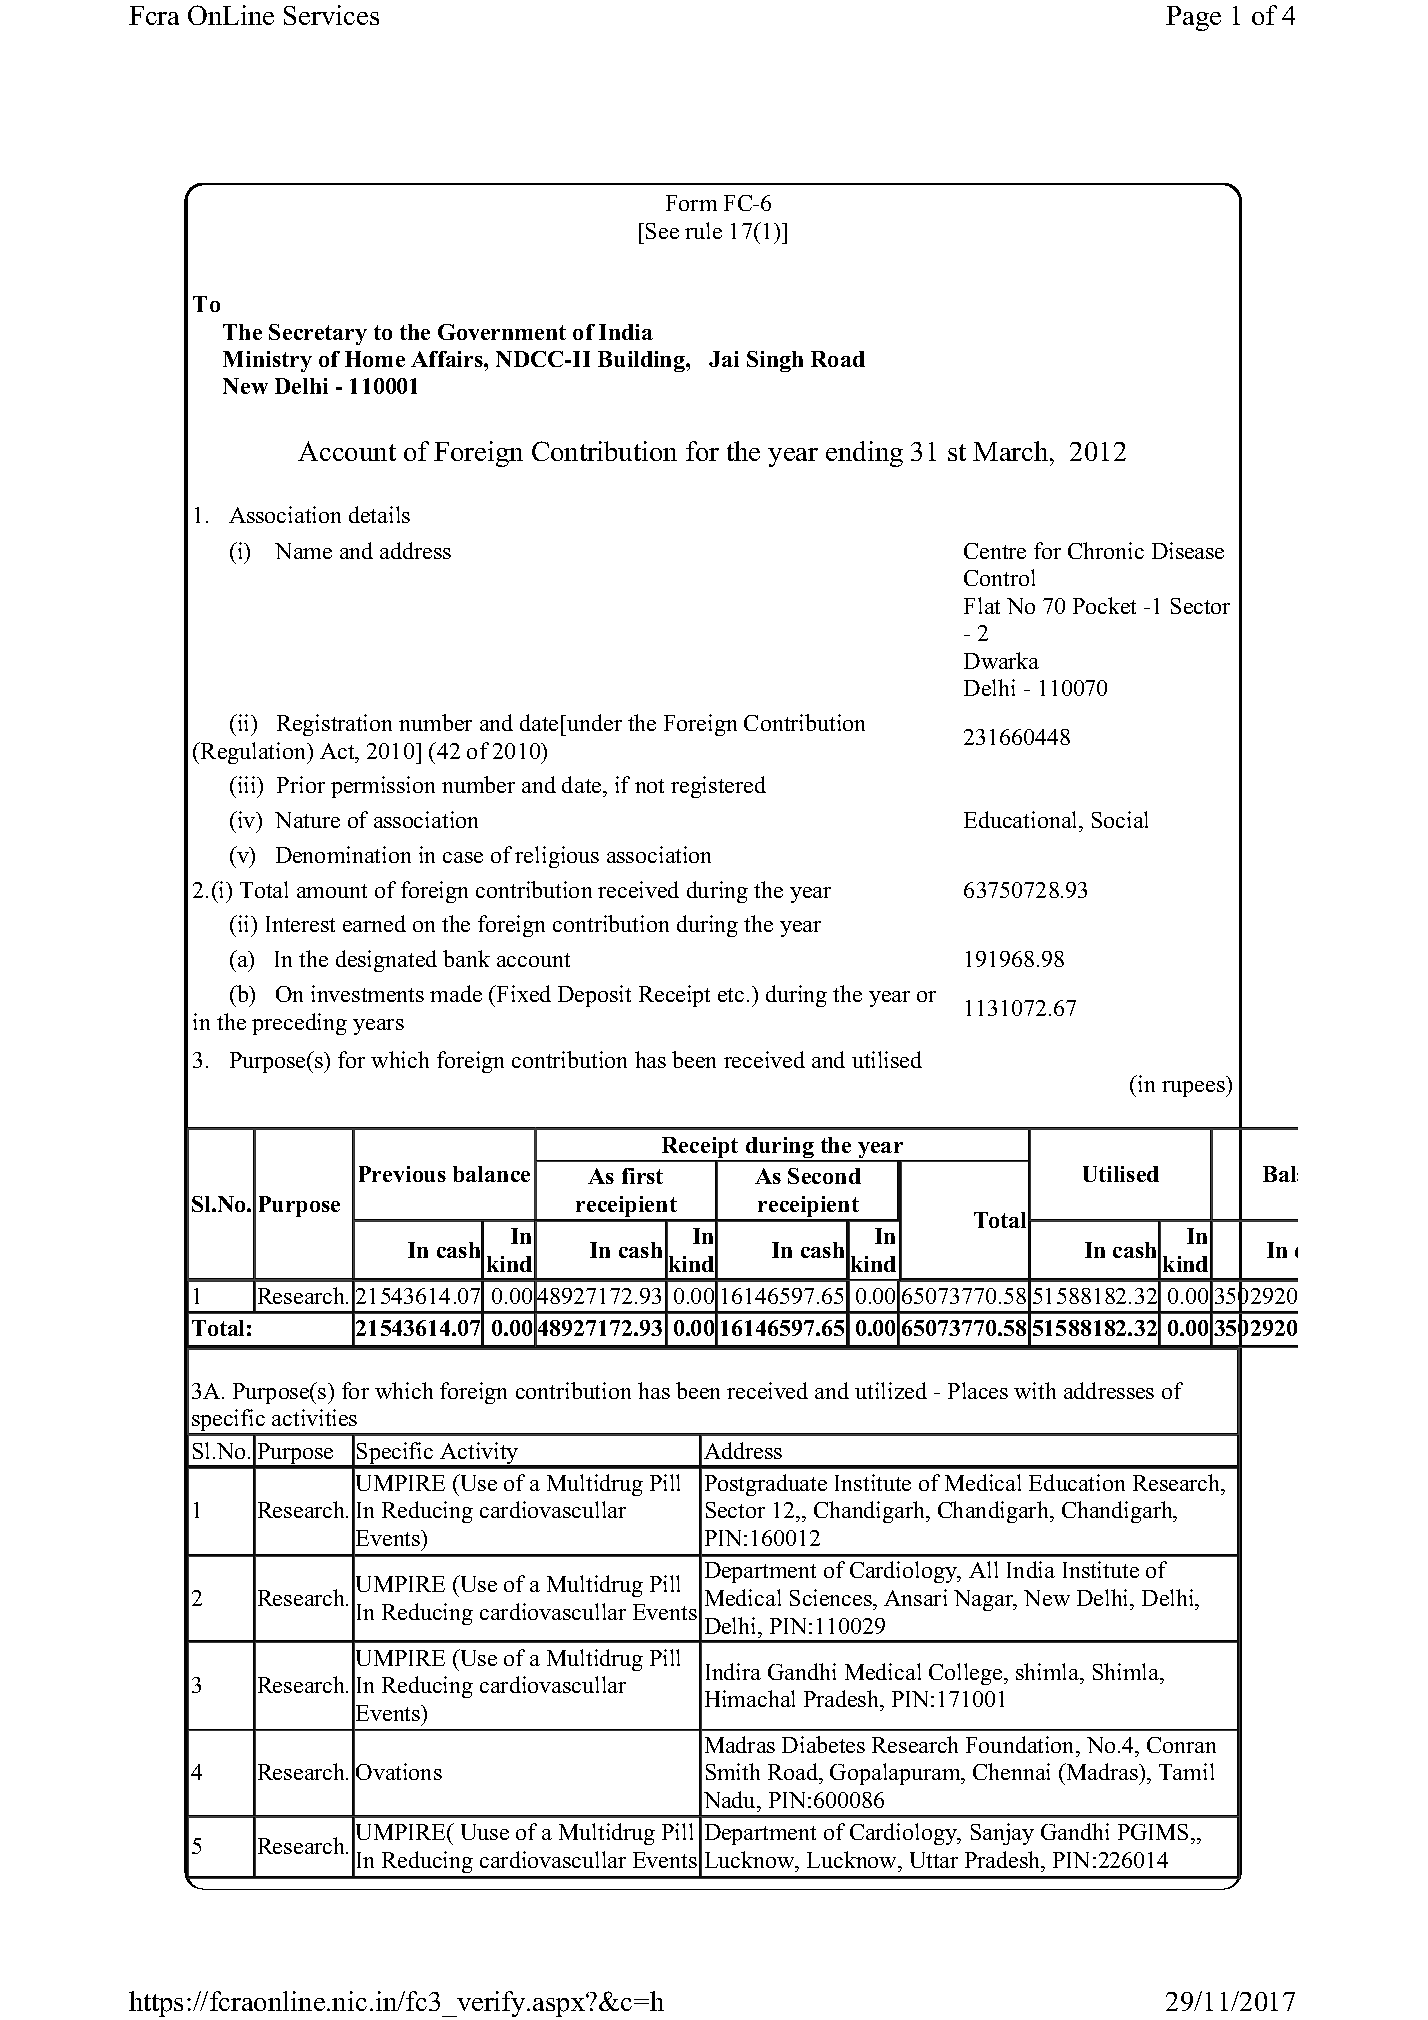 The height and width of the page is (2020, 1428). What do you see at coordinates (1194, 1089) in the page?
I see `rupees` at bounding box center [1194, 1089].
